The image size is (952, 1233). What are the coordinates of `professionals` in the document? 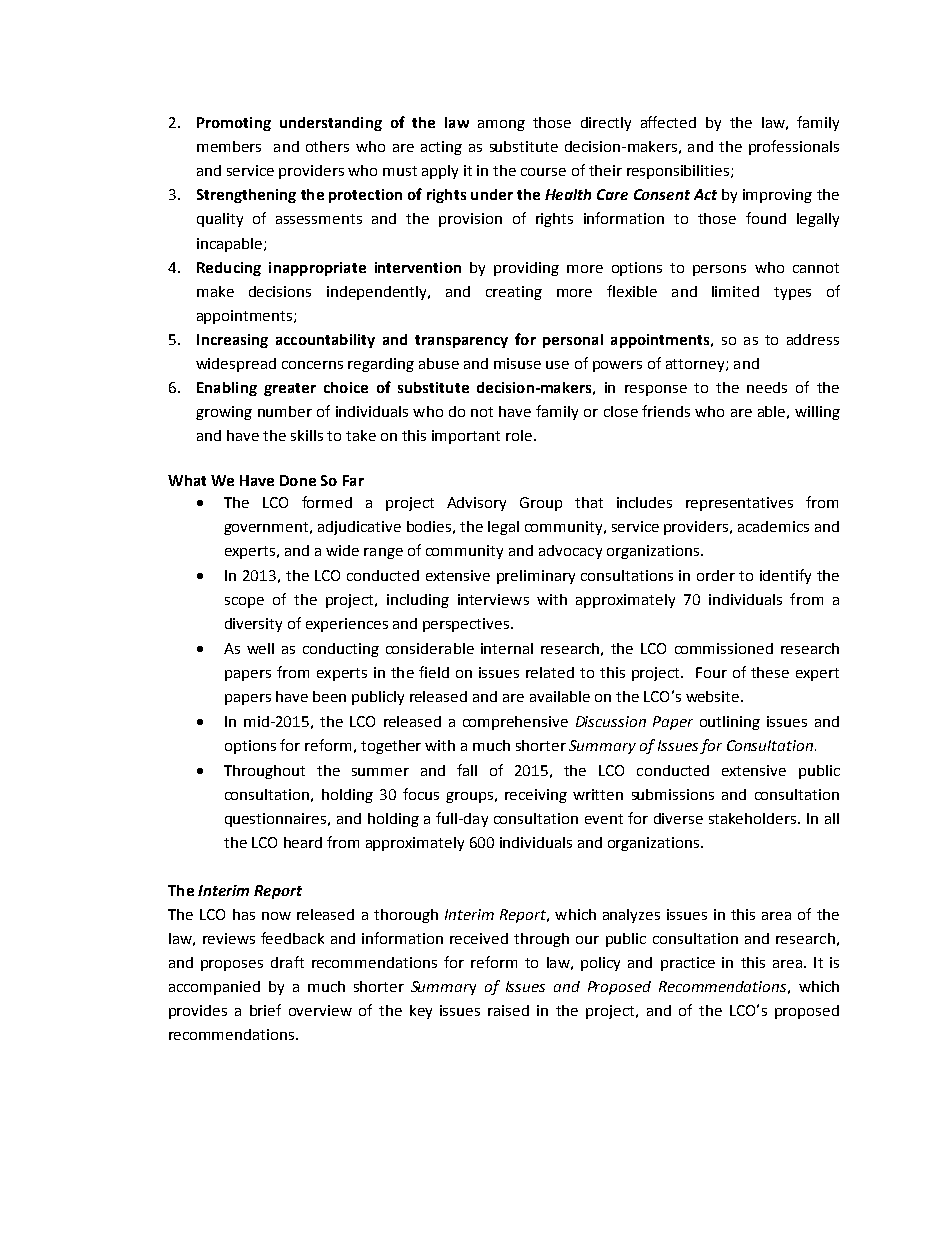 It's located at (794, 147).
